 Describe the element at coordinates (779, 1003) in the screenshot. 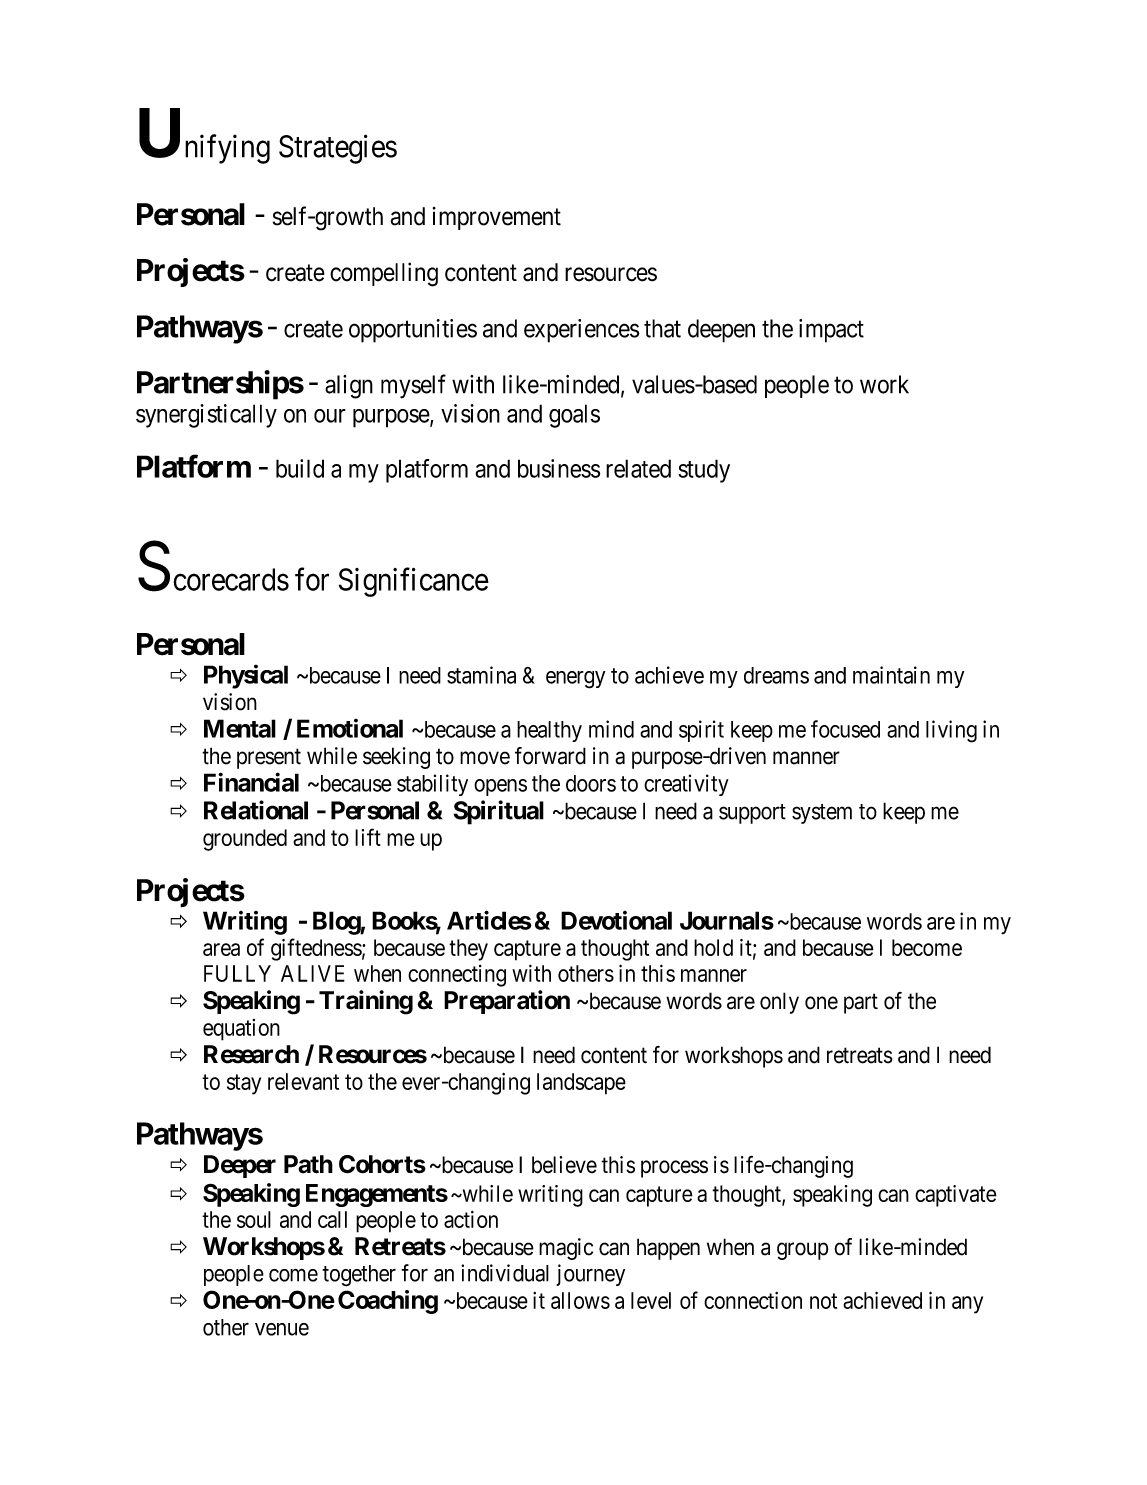

I see `only` at that location.
